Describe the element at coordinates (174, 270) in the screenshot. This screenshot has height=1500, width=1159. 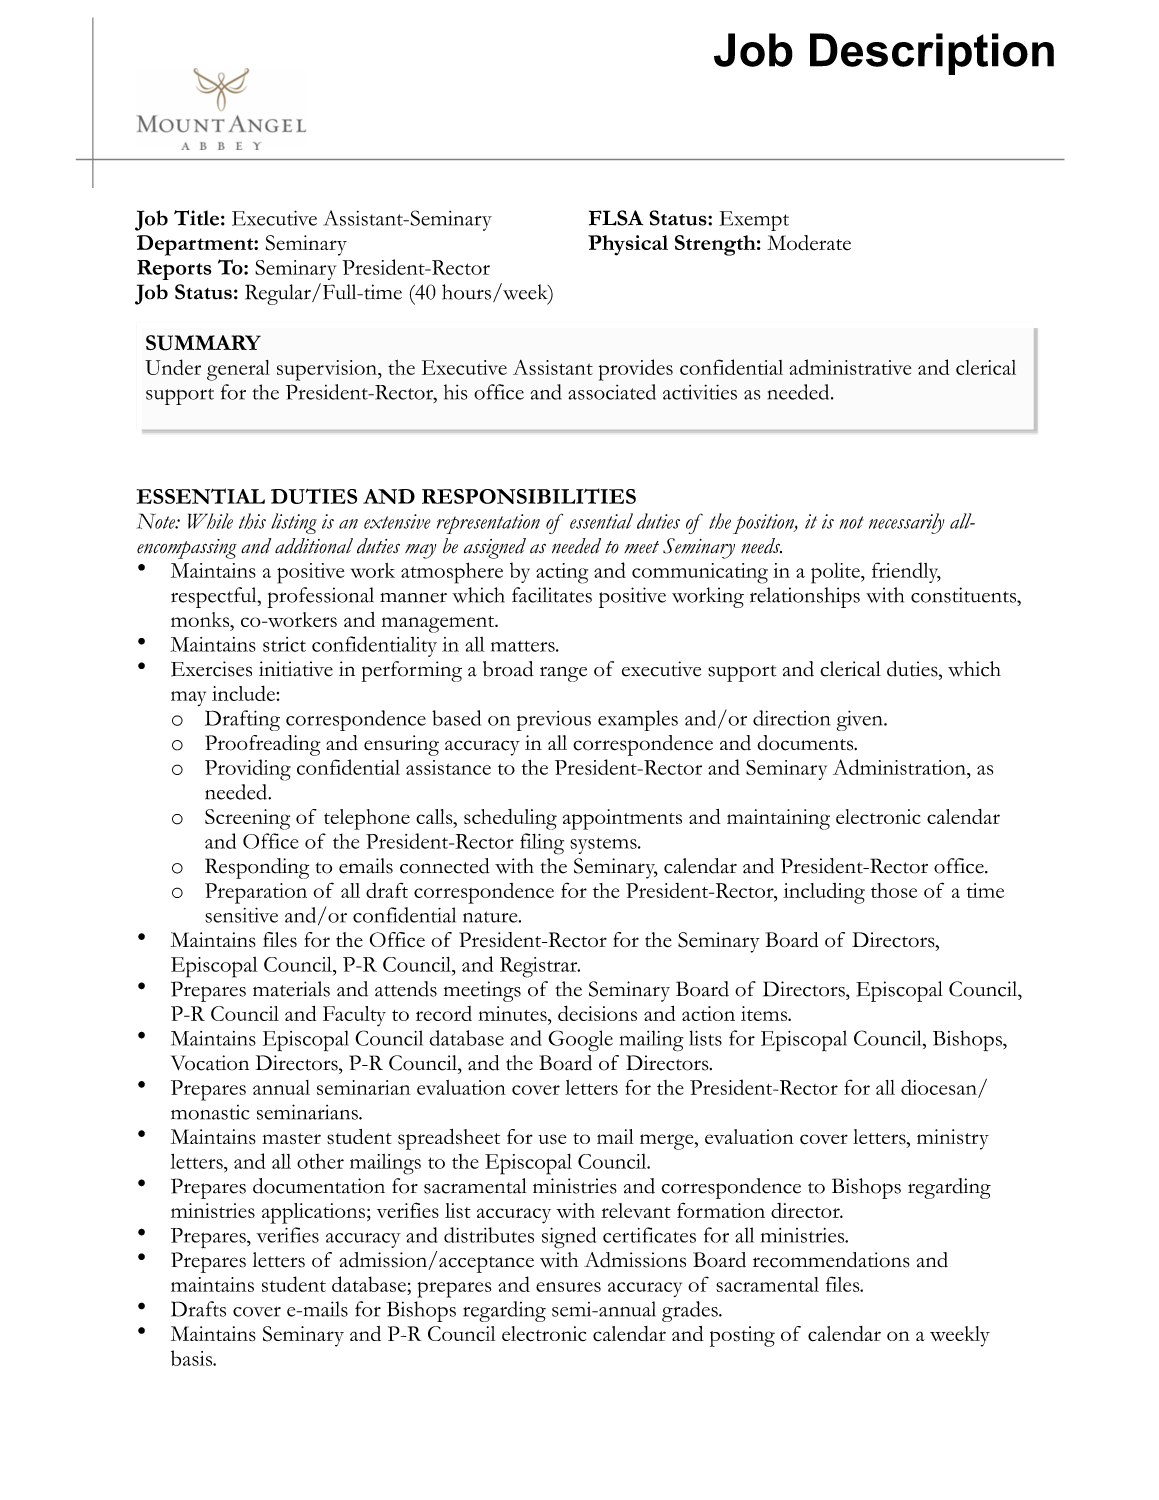
I see `Reports` at that location.
